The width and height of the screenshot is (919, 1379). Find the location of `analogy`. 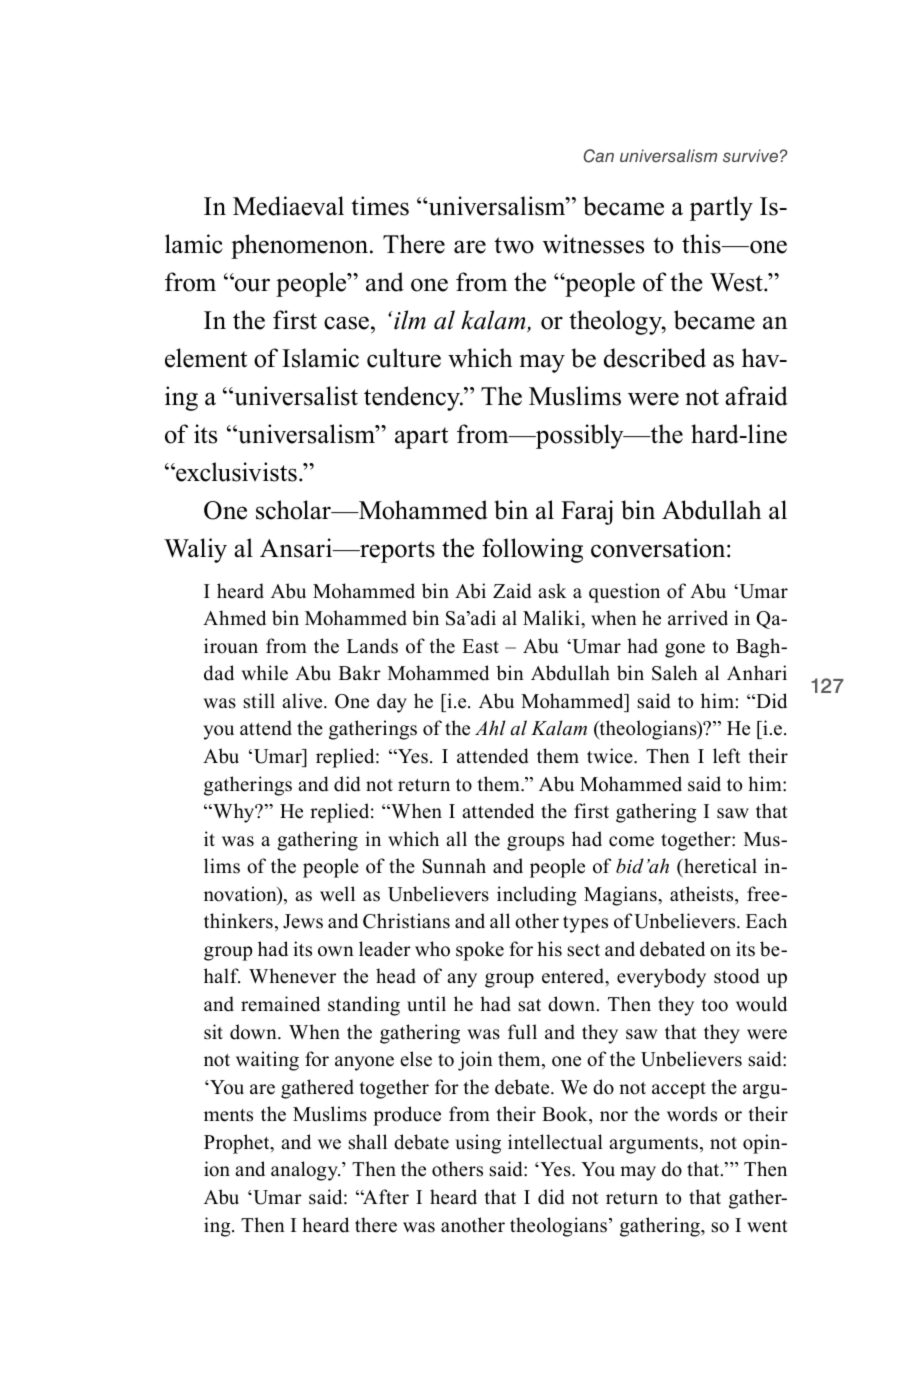

analogy is located at coordinates (305, 1171).
